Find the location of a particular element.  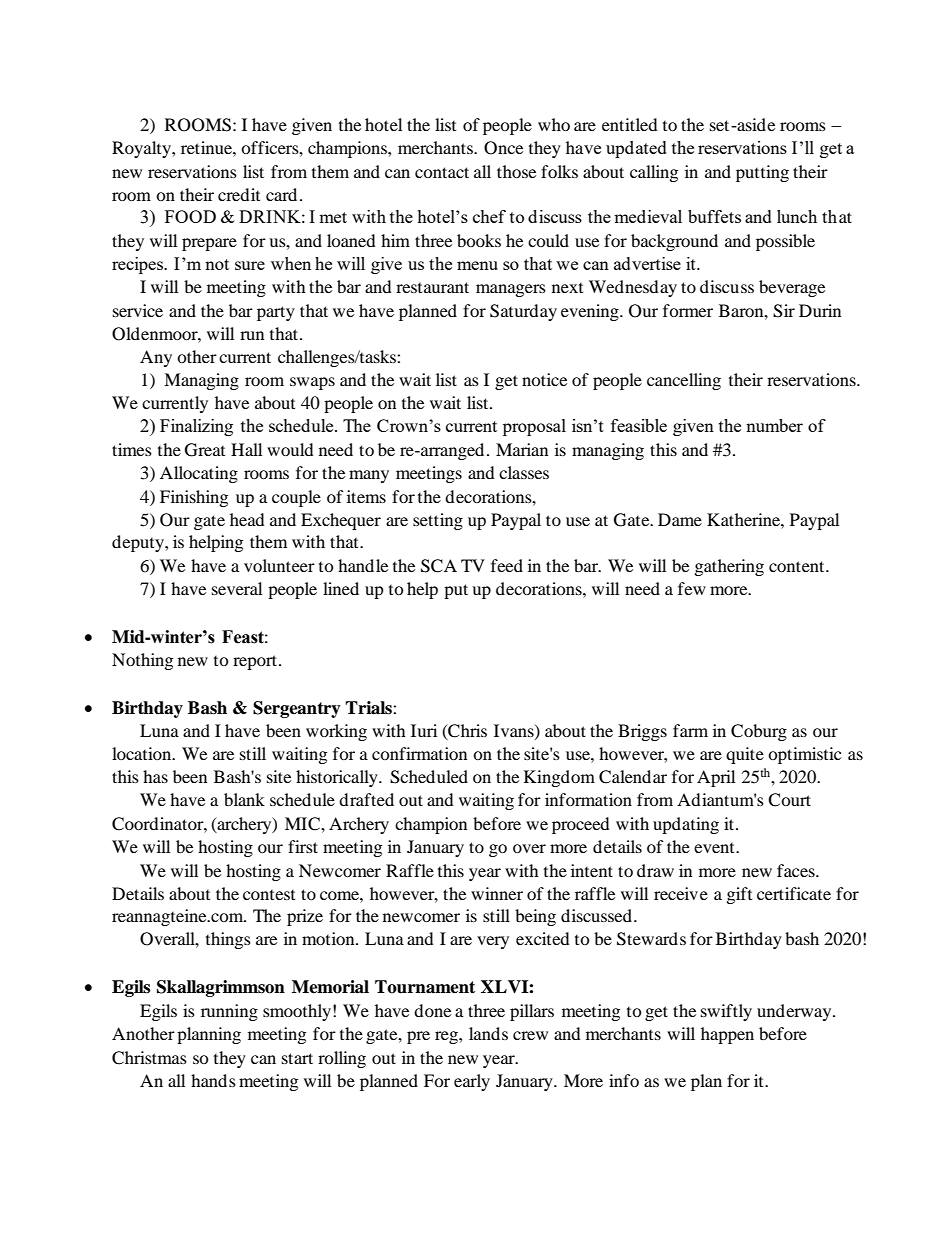

putting is located at coordinates (762, 173).
